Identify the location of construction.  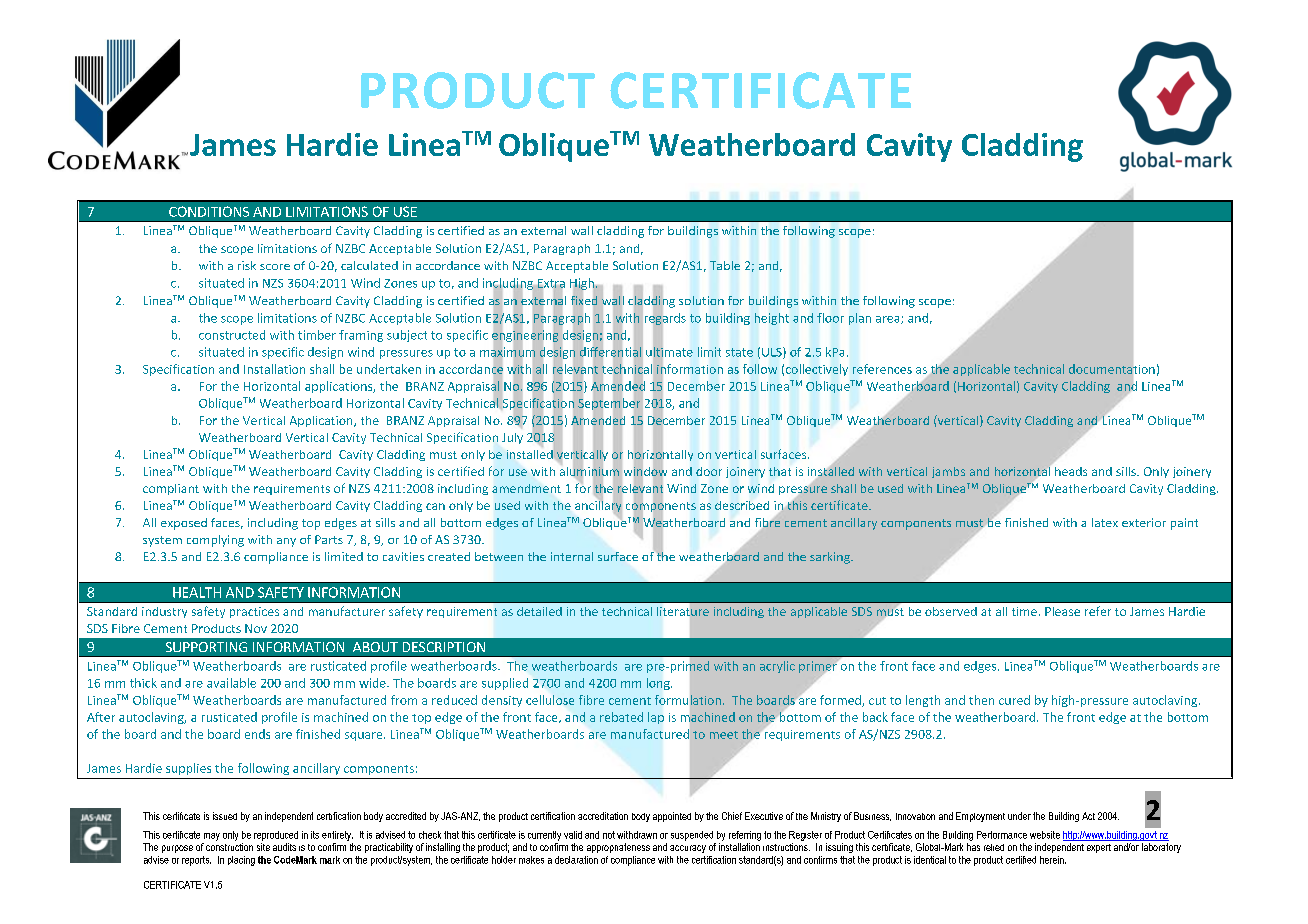
(229, 847).
